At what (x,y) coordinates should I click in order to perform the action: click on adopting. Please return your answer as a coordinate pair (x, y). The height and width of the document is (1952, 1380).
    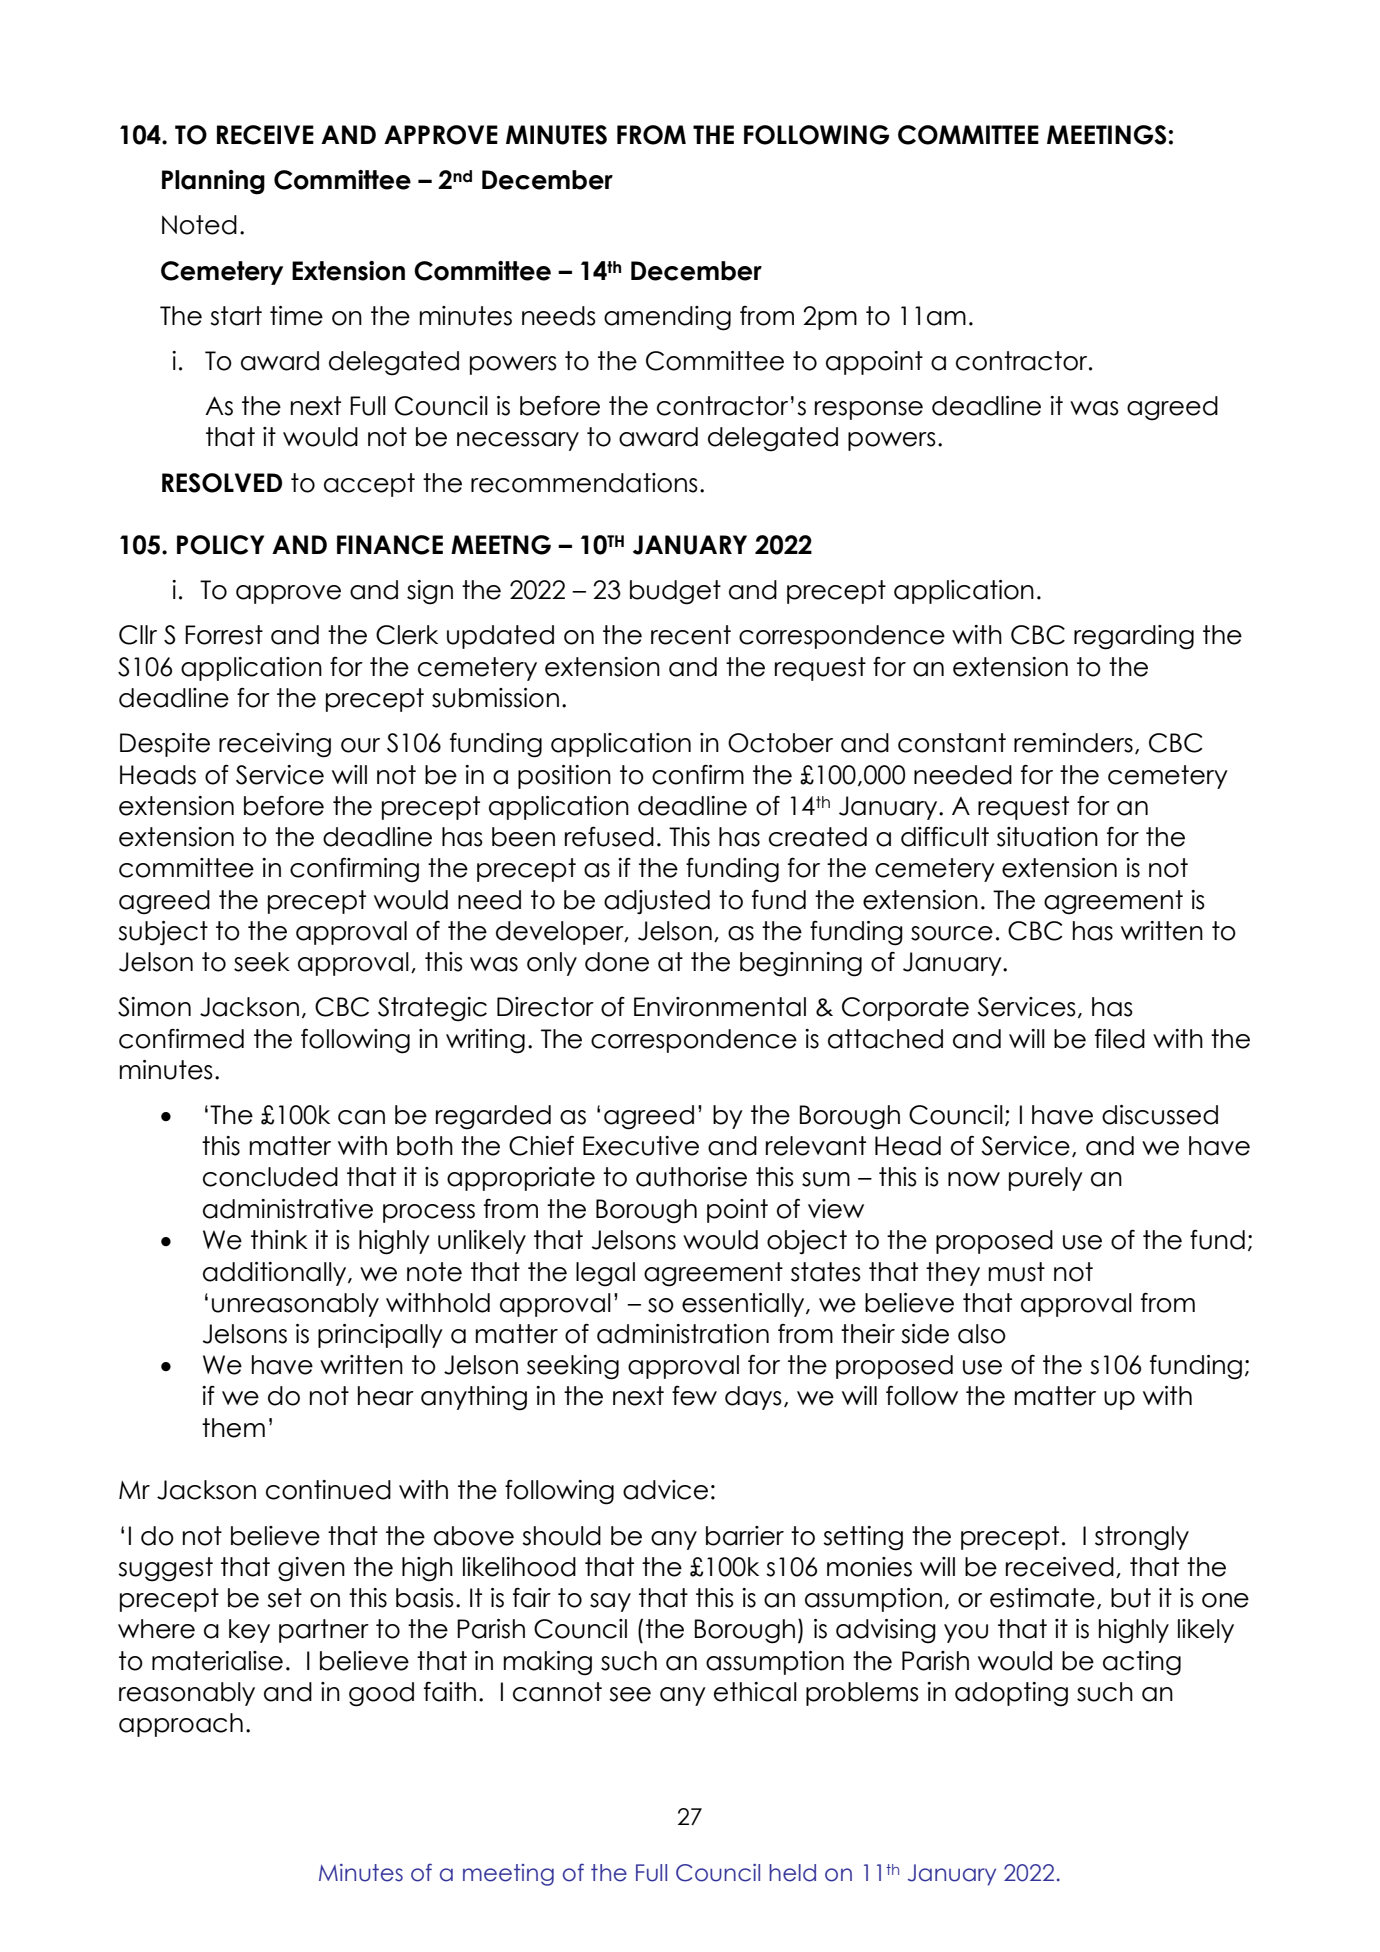
    Looking at the image, I should click on (1011, 1694).
